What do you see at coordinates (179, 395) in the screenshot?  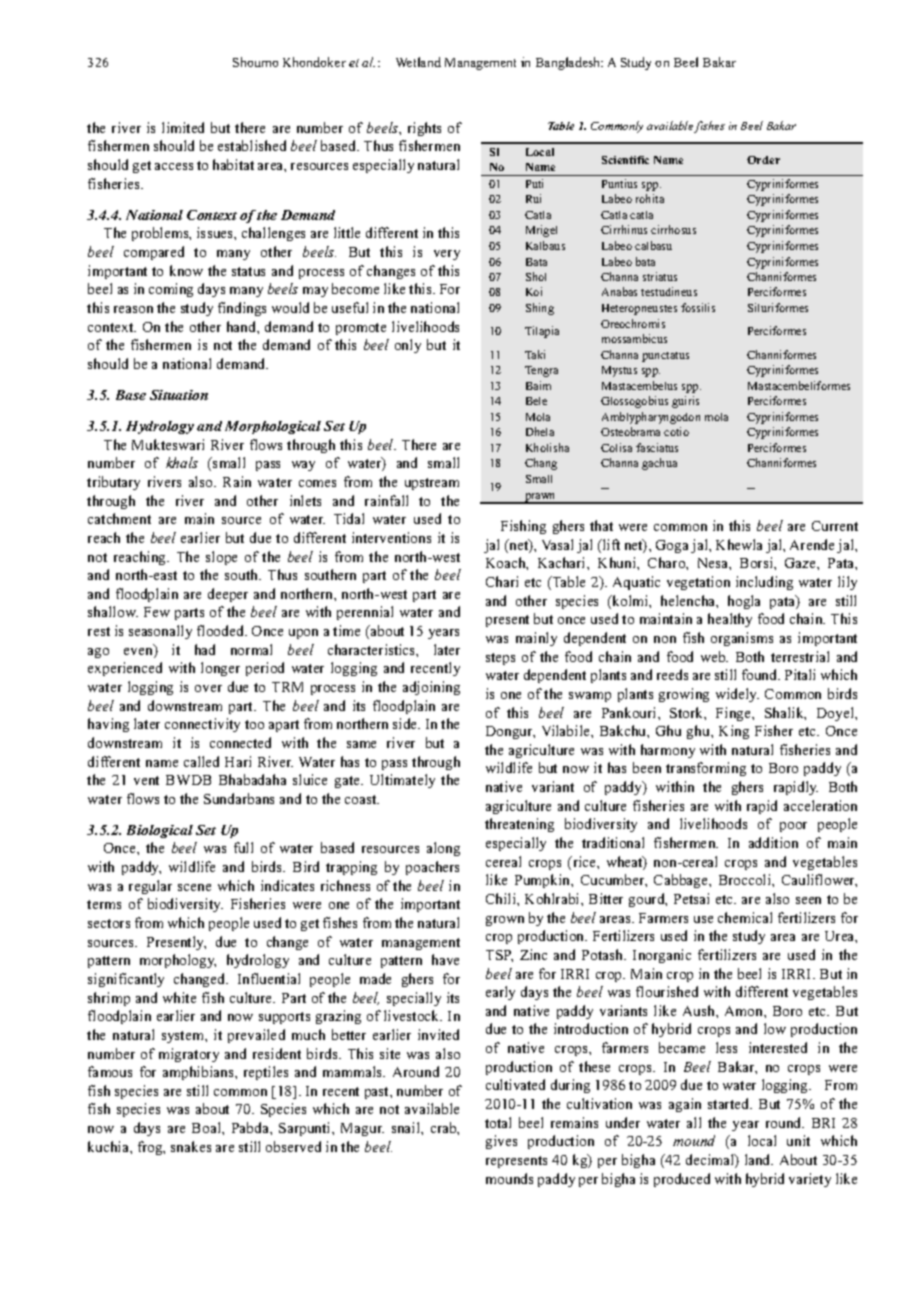 I see `Situation` at bounding box center [179, 395].
